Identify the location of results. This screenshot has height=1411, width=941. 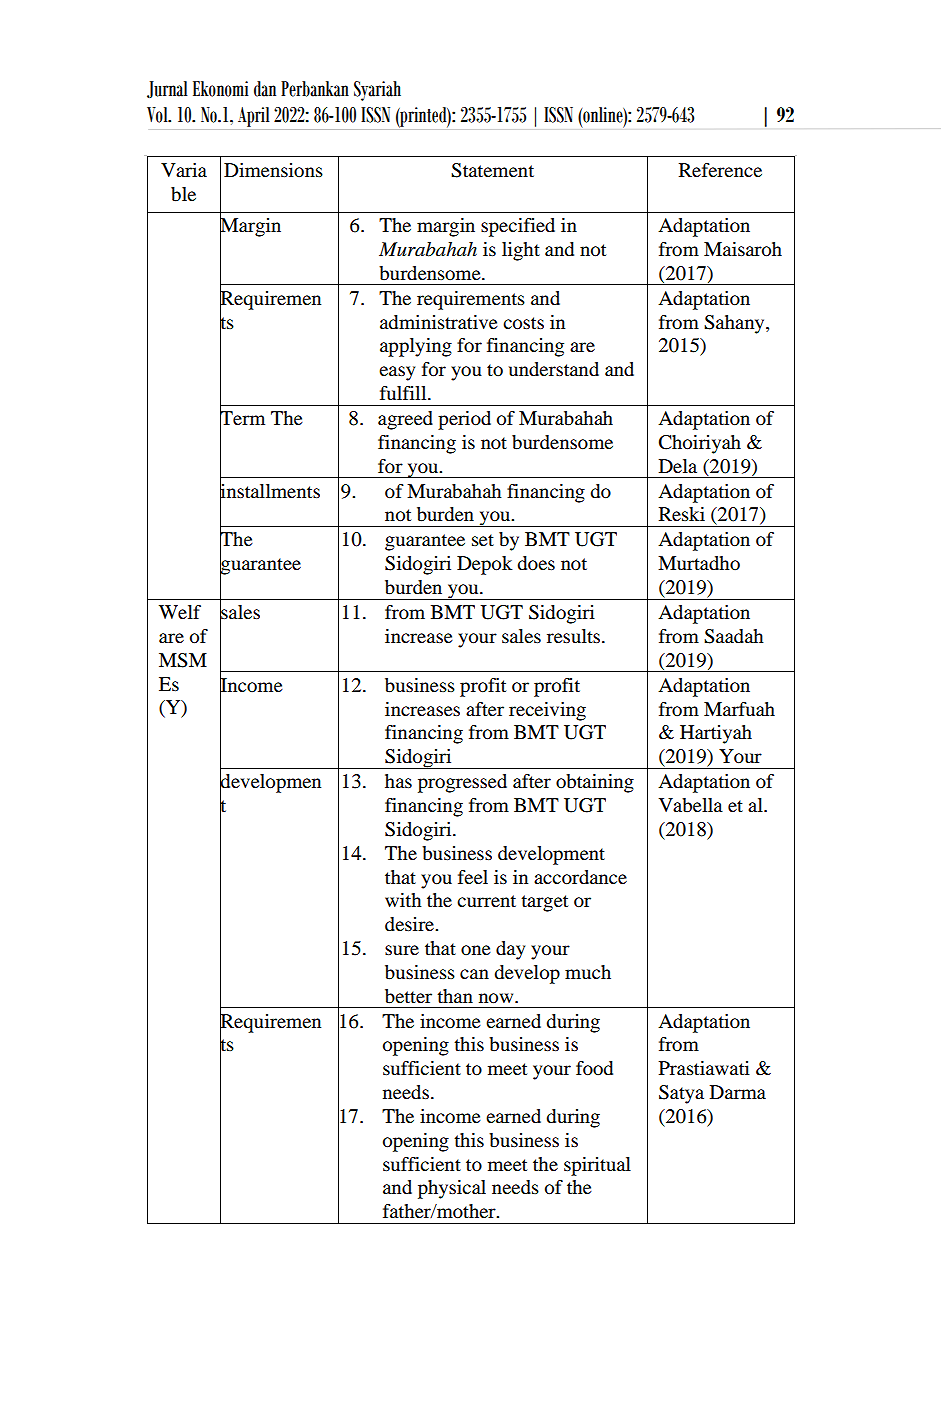
(575, 636).
